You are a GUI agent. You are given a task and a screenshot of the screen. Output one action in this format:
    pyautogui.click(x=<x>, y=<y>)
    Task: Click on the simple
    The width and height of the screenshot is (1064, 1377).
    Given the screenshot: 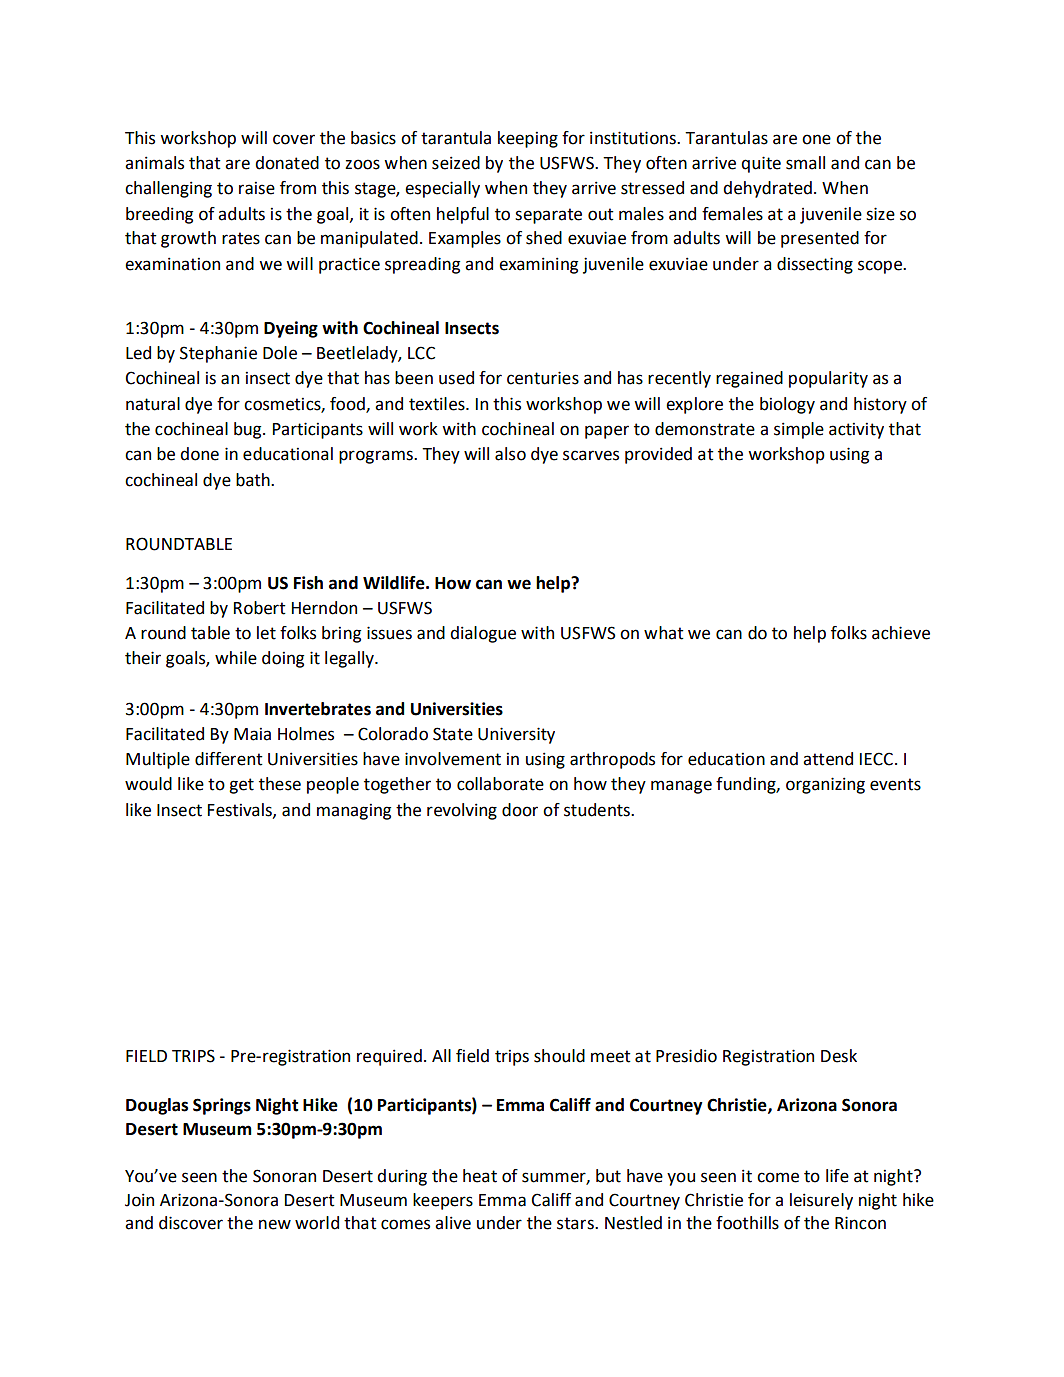 What is the action you would take?
    pyautogui.click(x=799, y=430)
